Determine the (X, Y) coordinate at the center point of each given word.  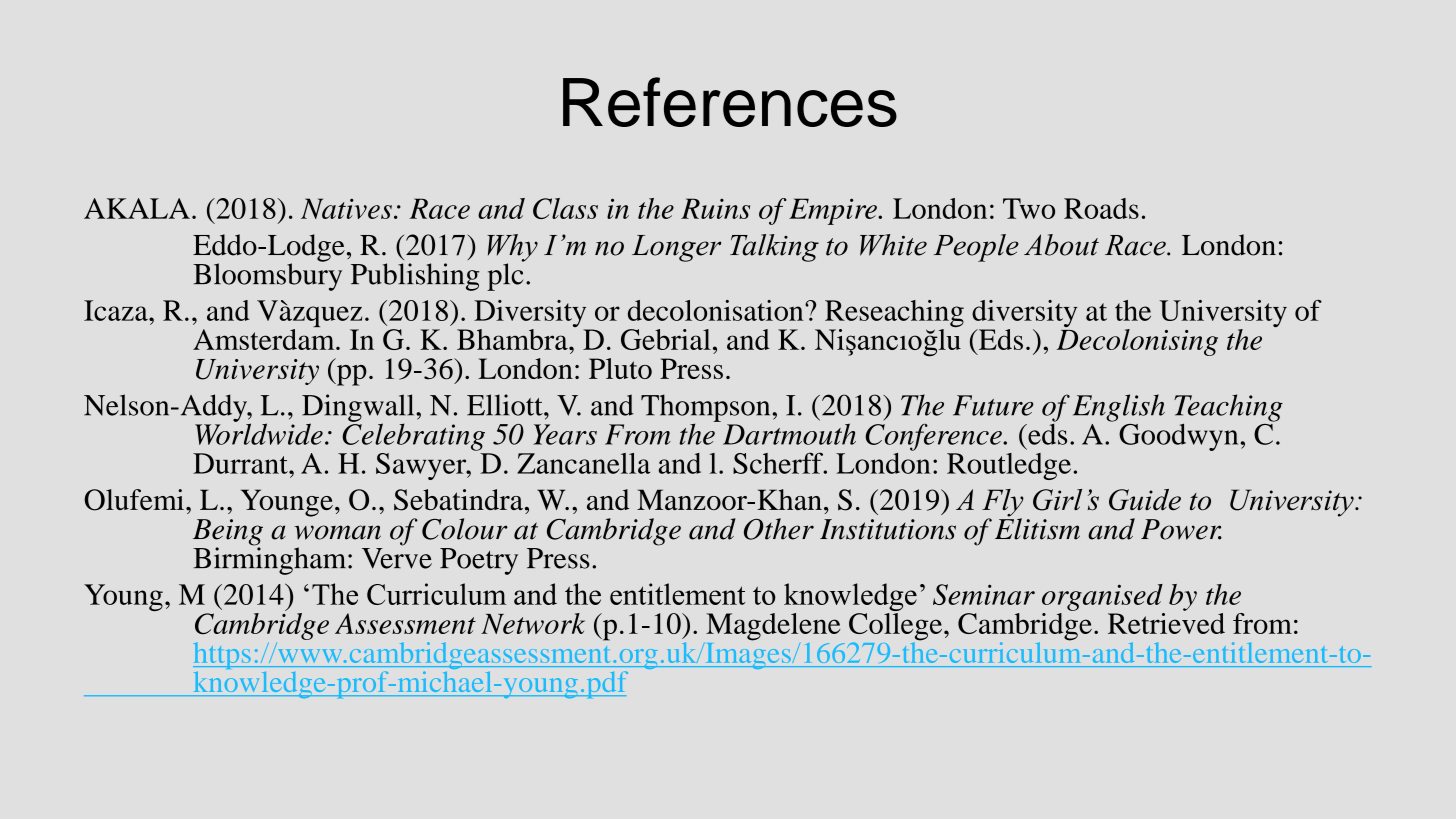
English (1119, 408)
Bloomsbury (267, 276)
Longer (676, 248)
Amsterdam (265, 338)
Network (533, 623)
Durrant (241, 463)
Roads (1101, 208)
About (1061, 245)
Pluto (620, 368)
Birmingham (271, 560)
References (730, 102)
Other (779, 529)
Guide (1145, 500)
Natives (346, 208)
